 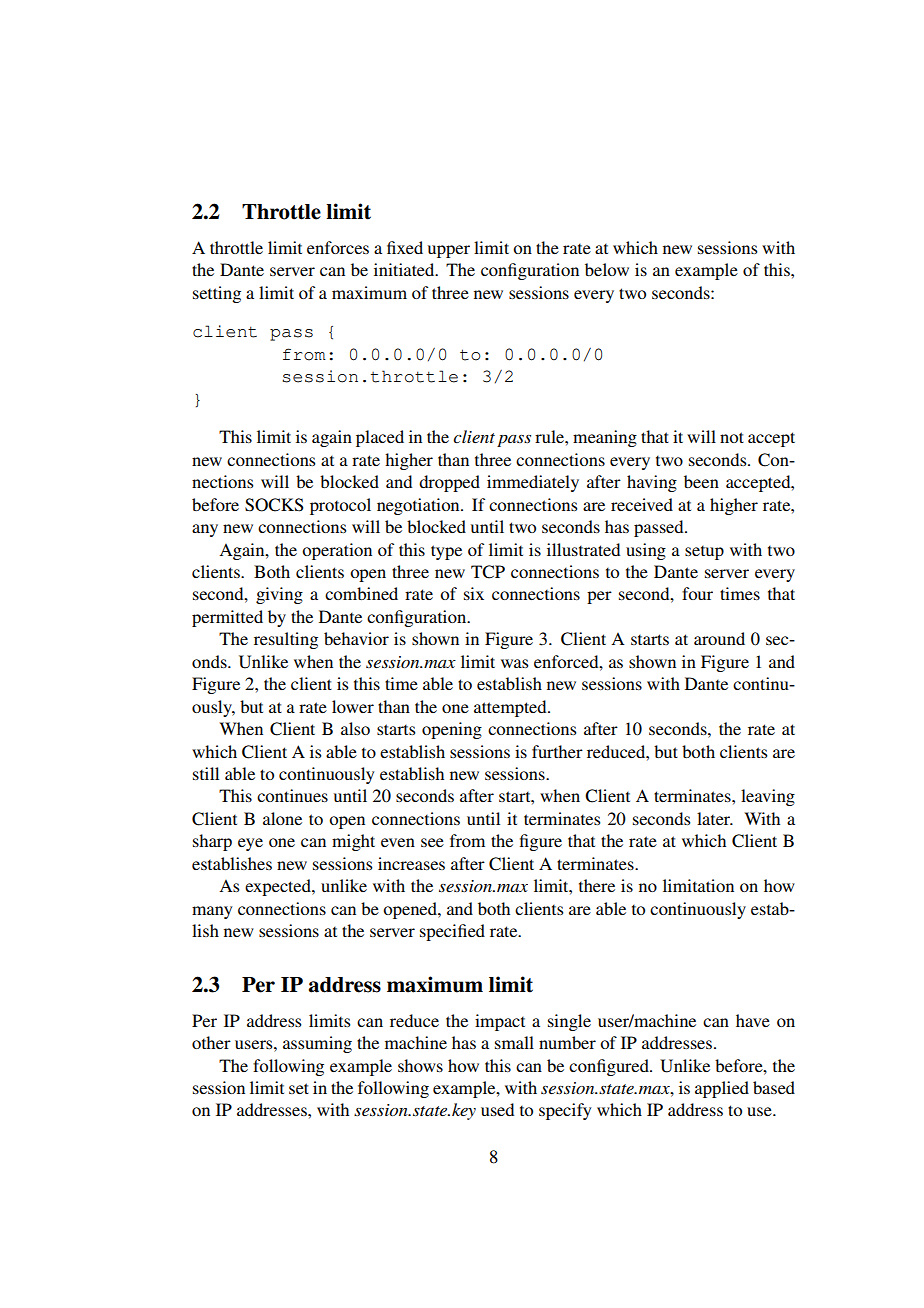 What do you see at coordinates (722, 1089) in the screenshot?
I see `applied` at bounding box center [722, 1089].
